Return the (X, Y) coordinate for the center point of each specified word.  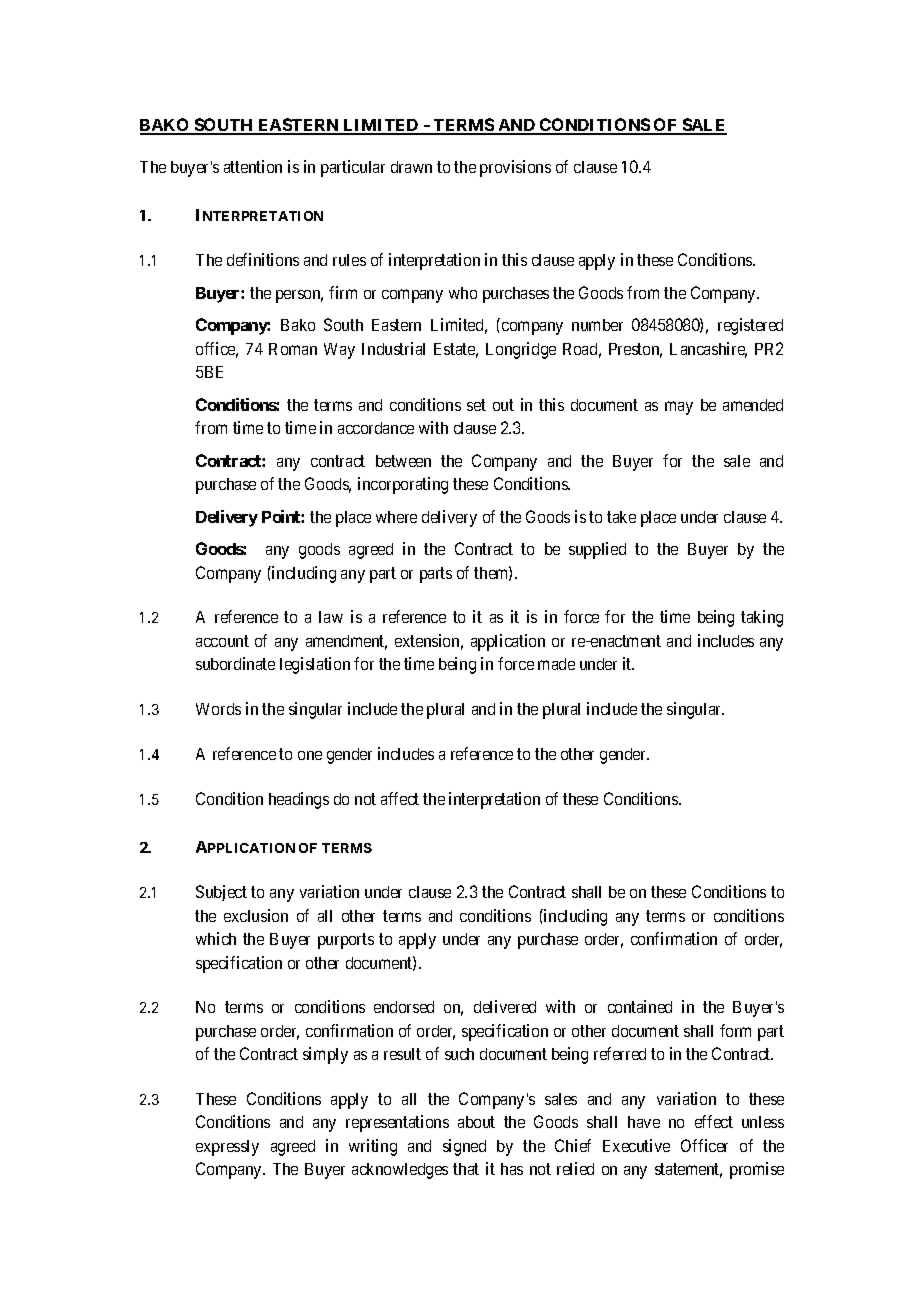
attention (253, 166)
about (476, 1122)
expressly (227, 1148)
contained (640, 1006)
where (396, 517)
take (621, 517)
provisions (515, 168)
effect (714, 1121)
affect (400, 798)
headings (299, 800)
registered (750, 326)
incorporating (403, 485)
